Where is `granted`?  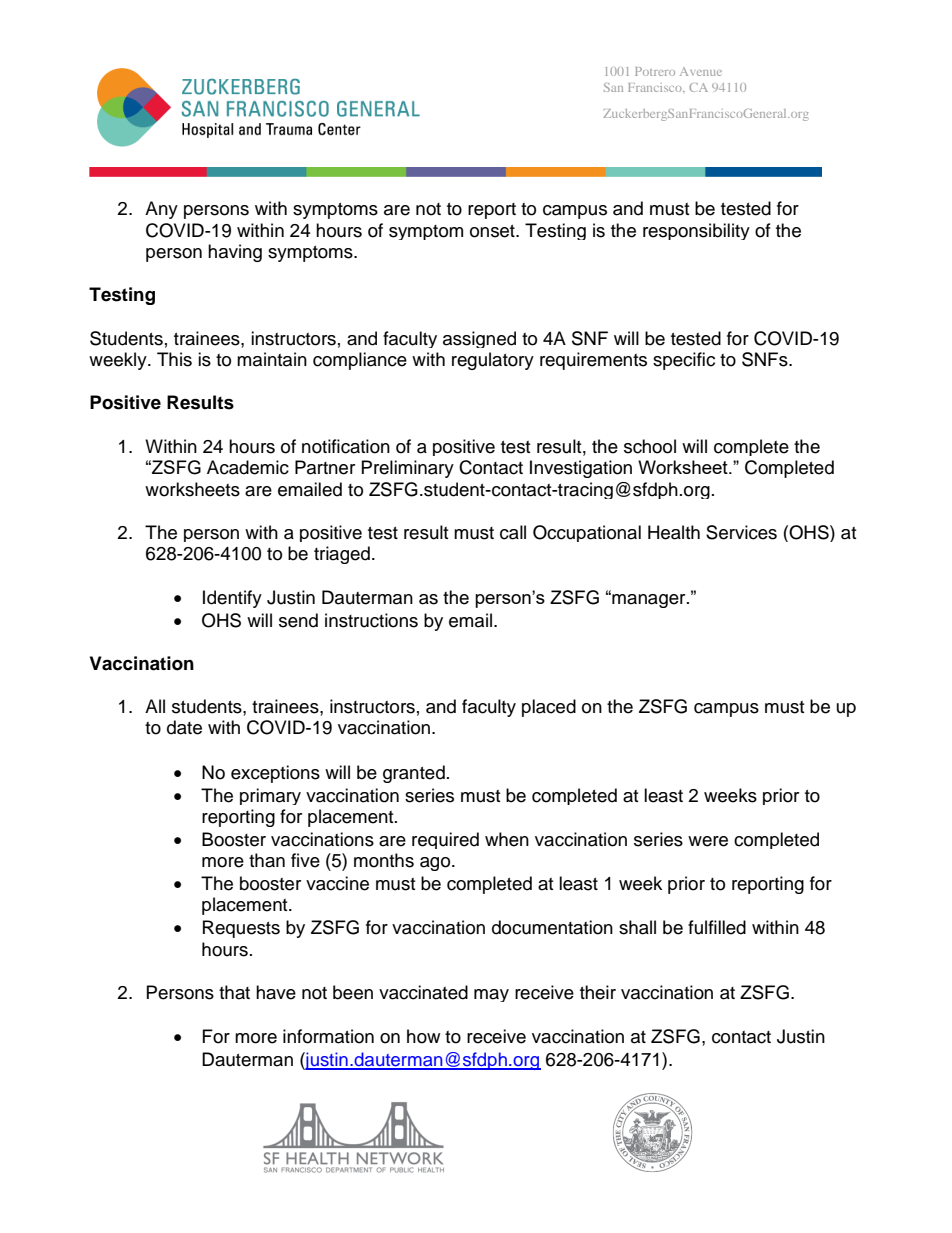
granted is located at coordinates (414, 774).
